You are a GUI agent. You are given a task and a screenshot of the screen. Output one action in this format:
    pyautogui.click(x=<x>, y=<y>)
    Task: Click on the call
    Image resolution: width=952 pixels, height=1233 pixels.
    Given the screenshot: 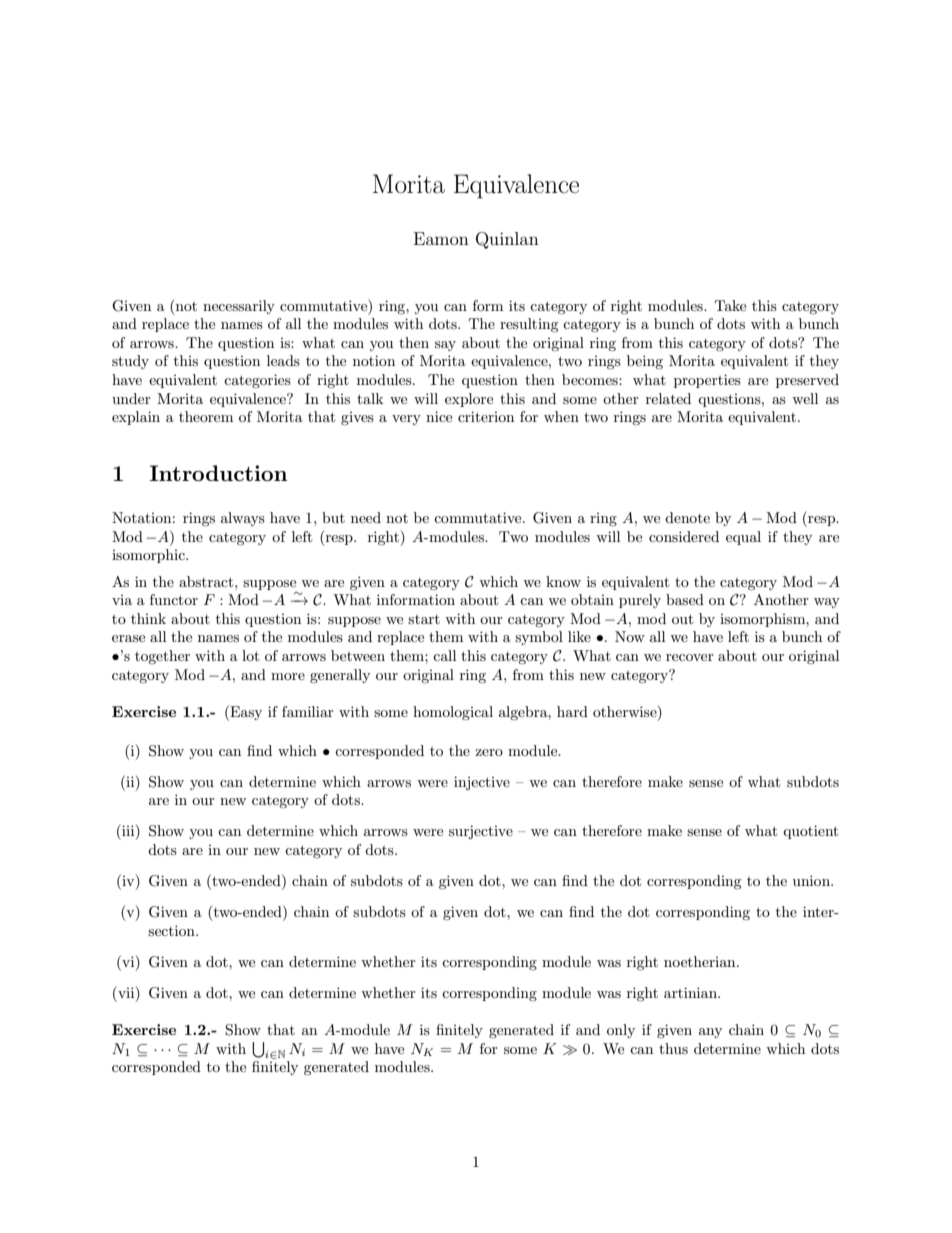 What is the action you would take?
    pyautogui.click(x=444, y=655)
